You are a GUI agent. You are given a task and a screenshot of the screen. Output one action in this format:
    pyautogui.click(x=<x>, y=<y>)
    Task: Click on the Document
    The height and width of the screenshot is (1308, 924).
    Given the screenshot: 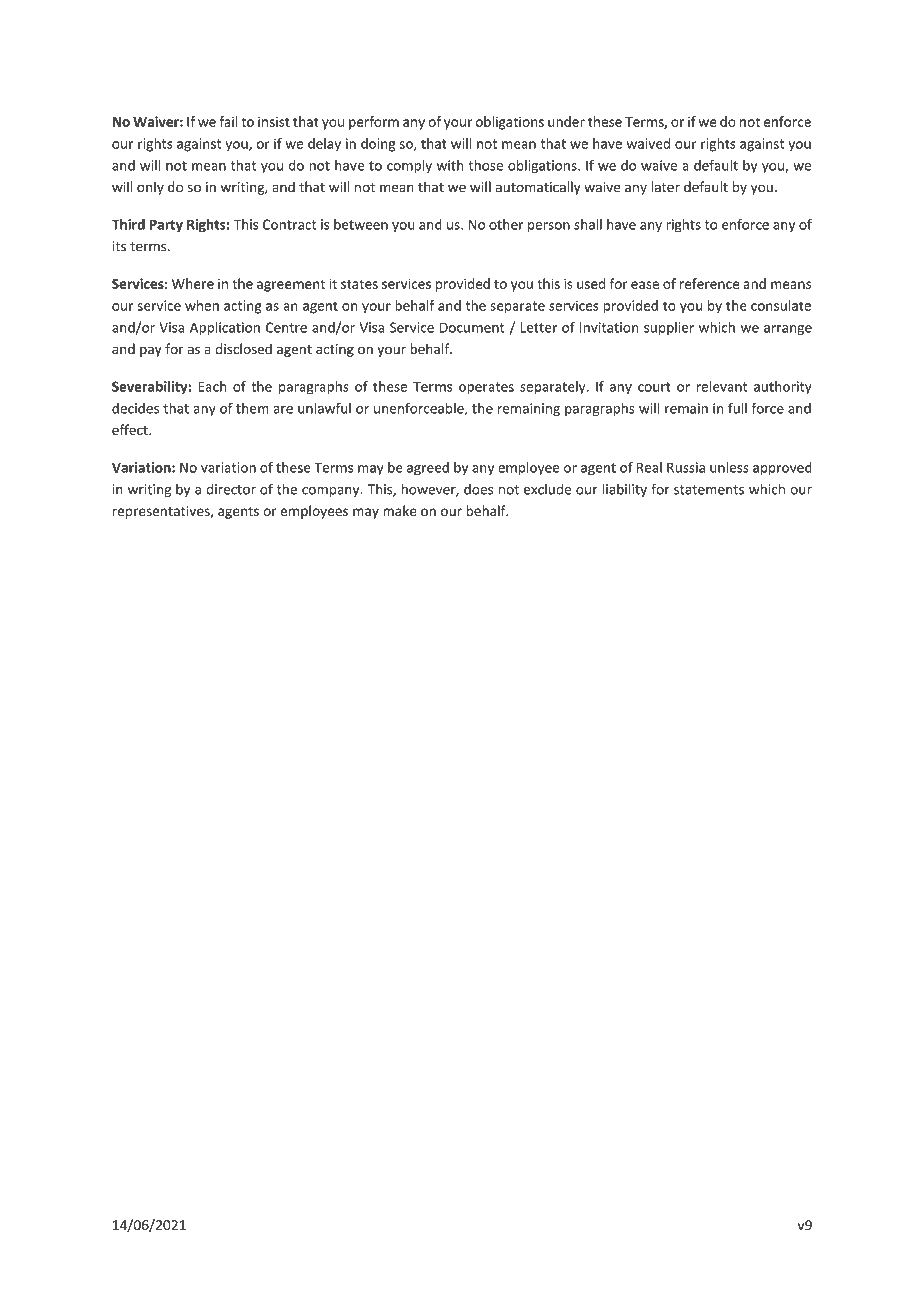 What is the action you would take?
    pyautogui.click(x=472, y=327)
